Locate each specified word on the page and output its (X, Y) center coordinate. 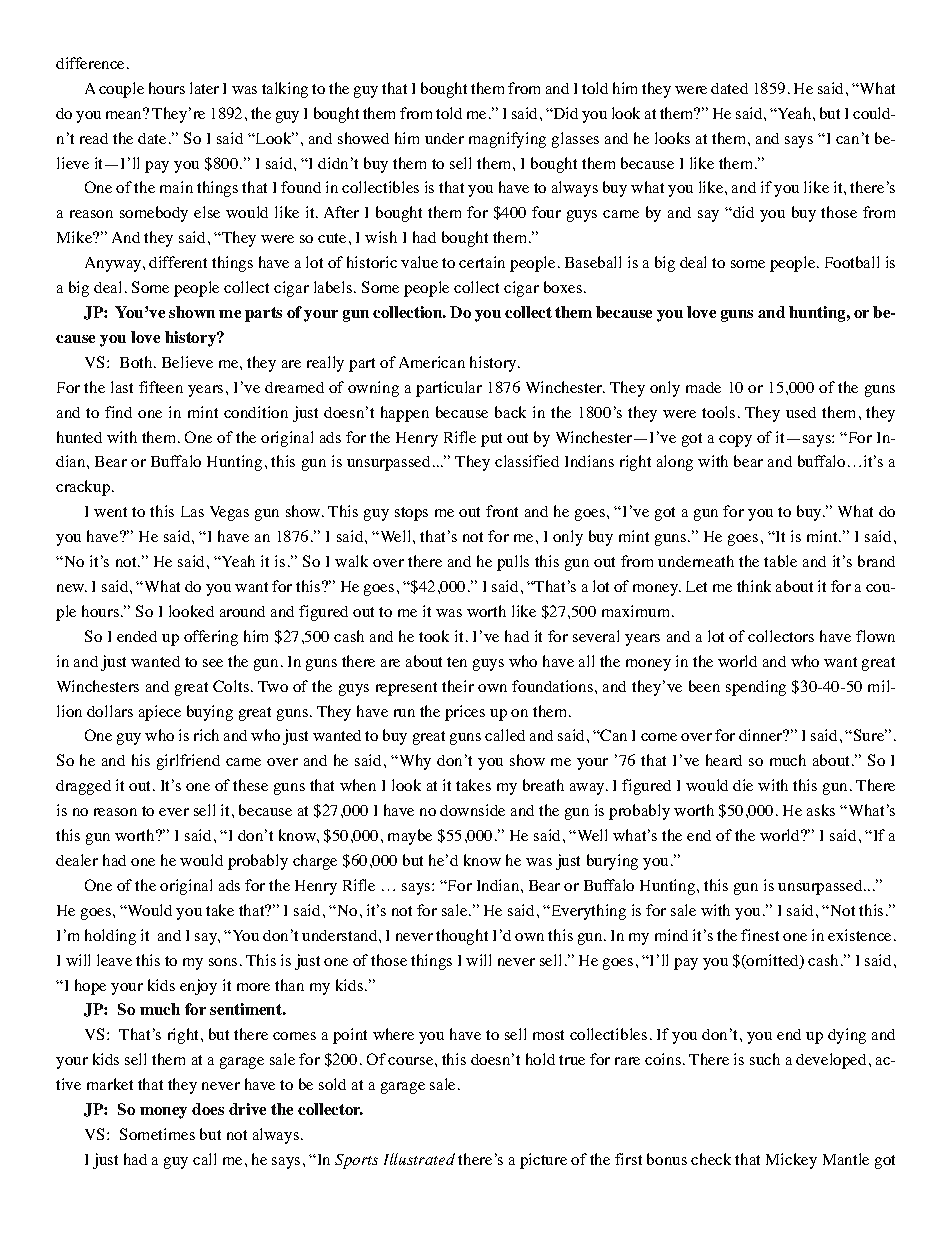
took (434, 636)
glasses (575, 140)
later (204, 88)
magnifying (507, 140)
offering (211, 638)
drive (247, 1109)
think (754, 586)
